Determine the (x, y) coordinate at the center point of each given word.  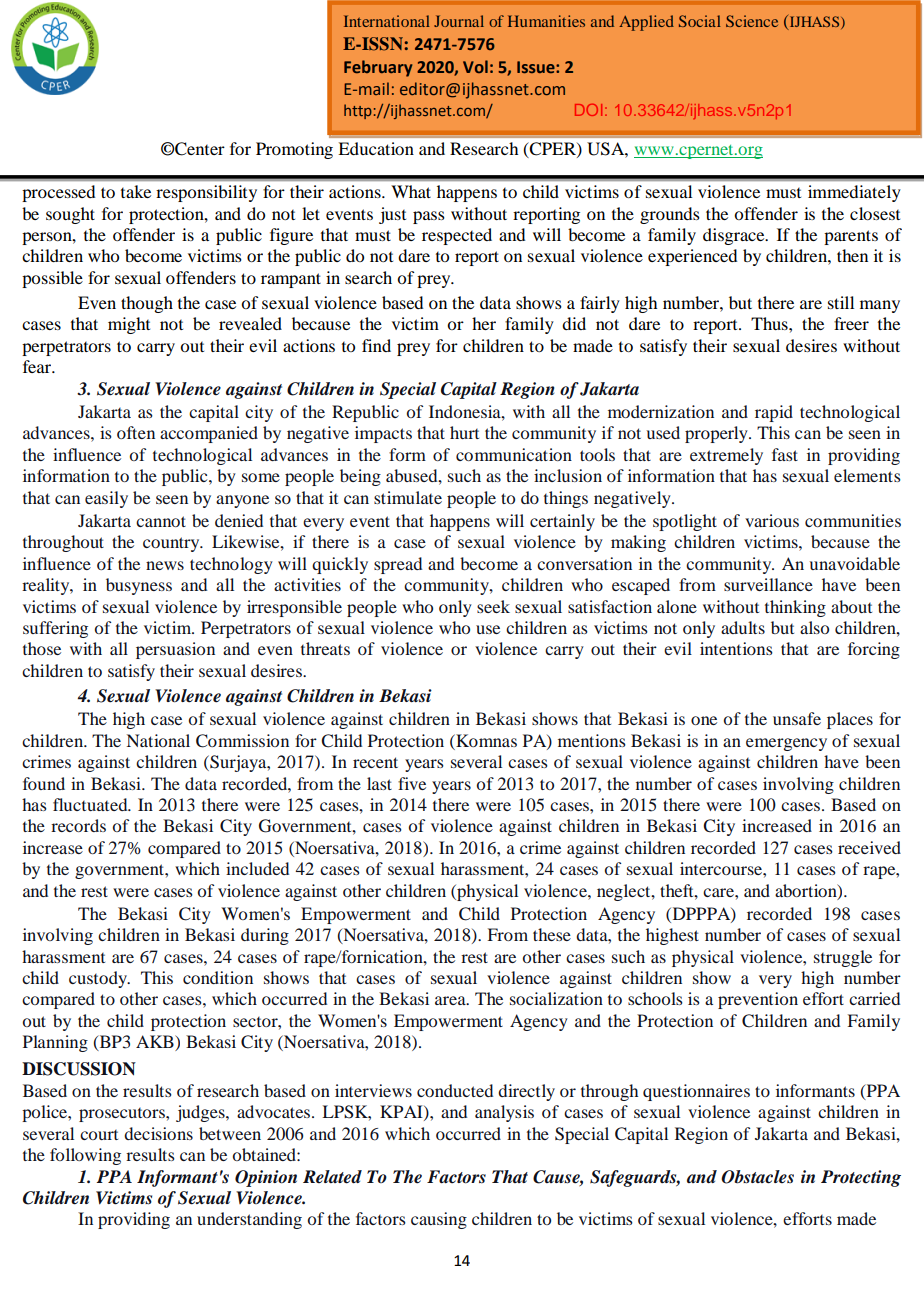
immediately (854, 193)
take (136, 191)
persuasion (175, 650)
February (378, 68)
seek (493, 606)
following (85, 1156)
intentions (736, 648)
